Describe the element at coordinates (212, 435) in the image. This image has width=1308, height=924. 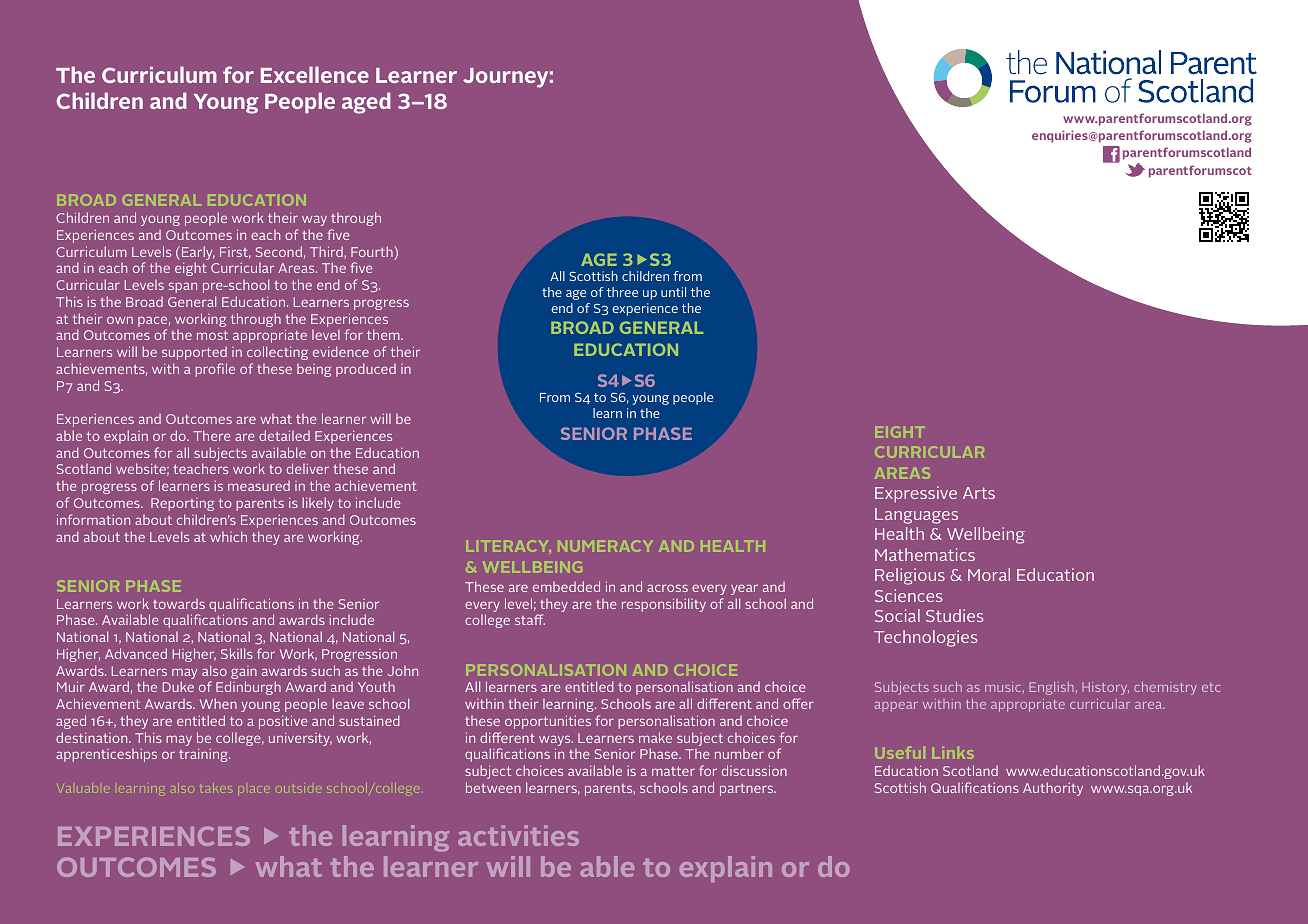
I see `There` at that location.
